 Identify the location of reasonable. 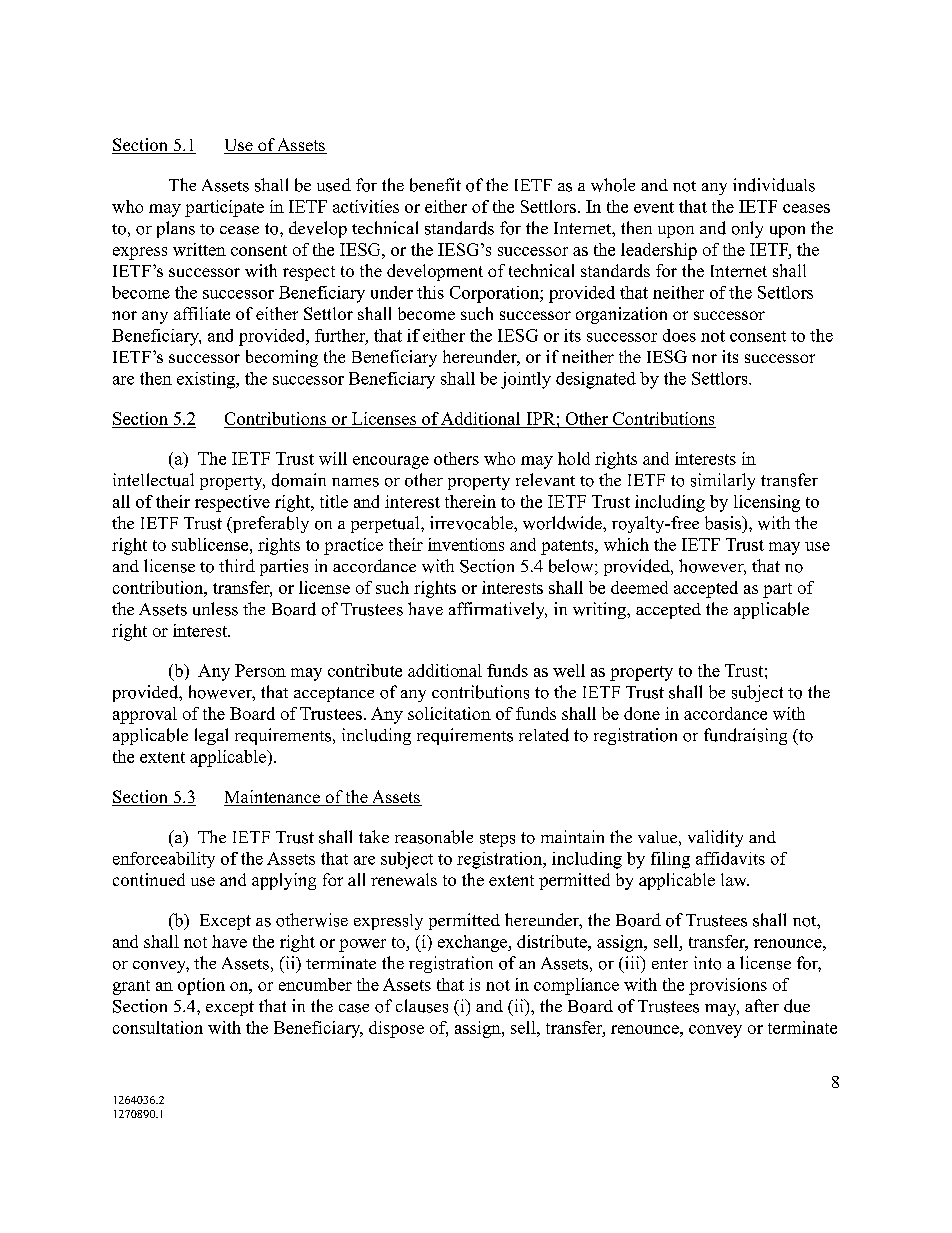
(434, 837).
